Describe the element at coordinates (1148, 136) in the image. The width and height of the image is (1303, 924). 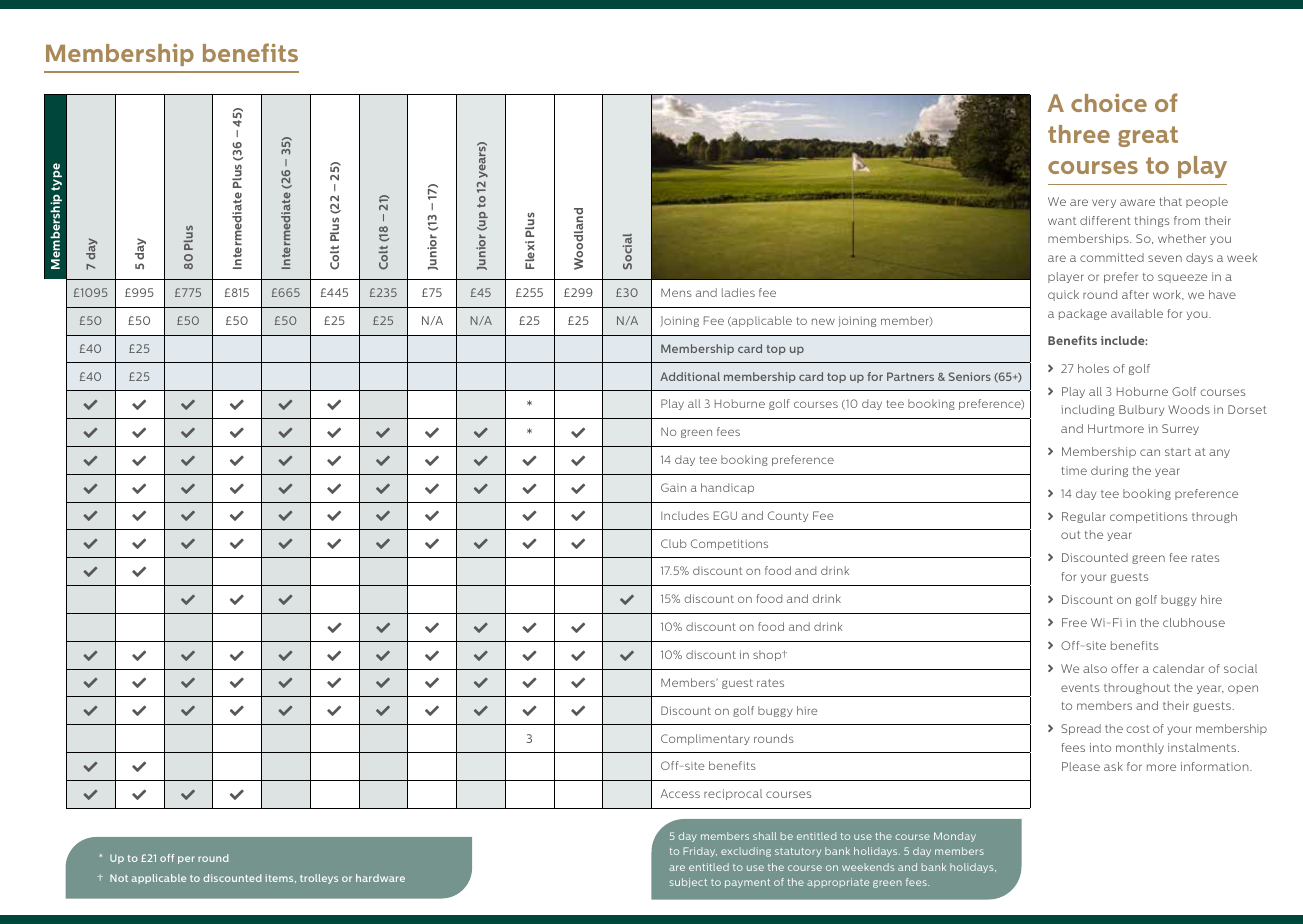
I see `great` at that location.
